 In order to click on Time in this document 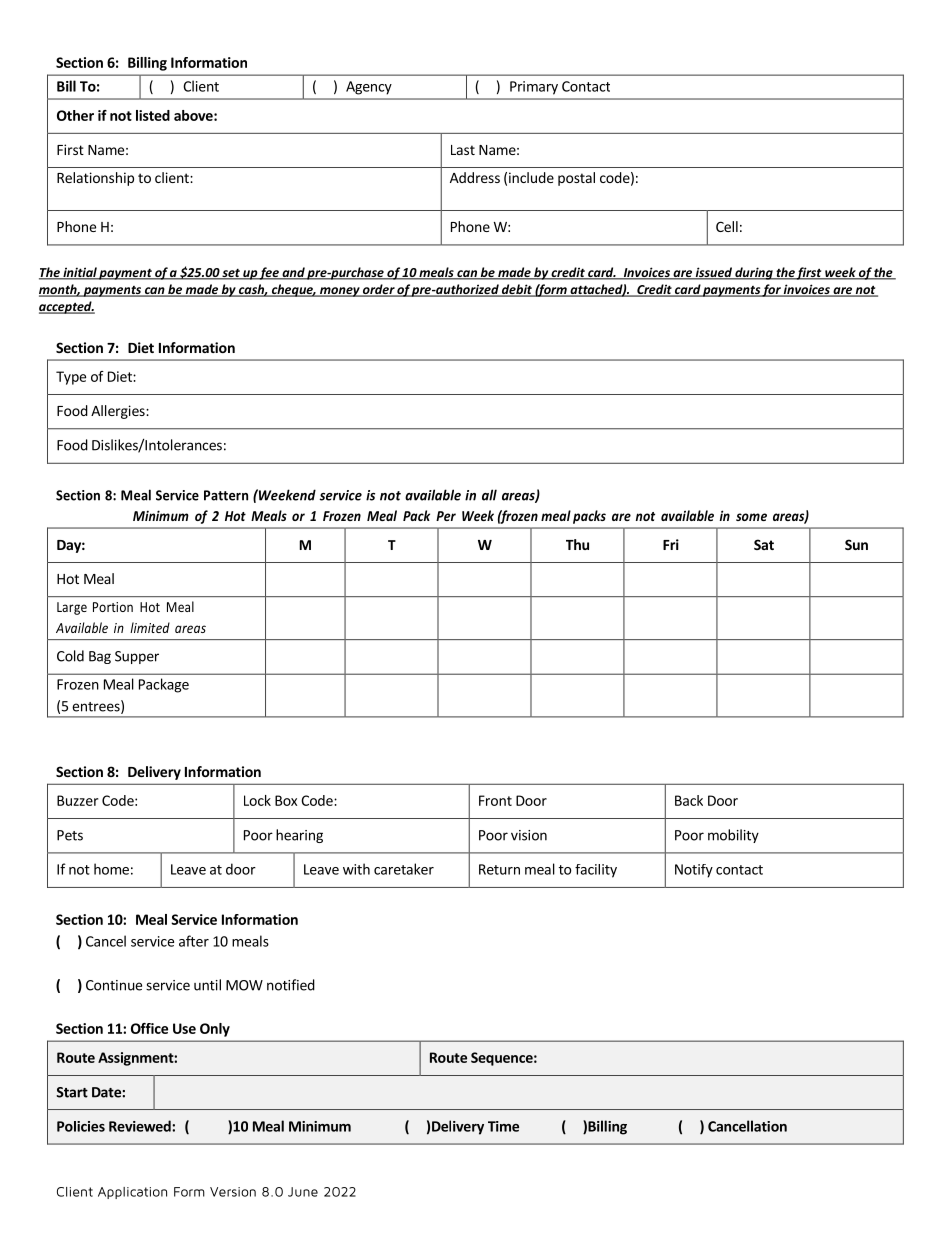, I will do `click(503, 1126)`.
